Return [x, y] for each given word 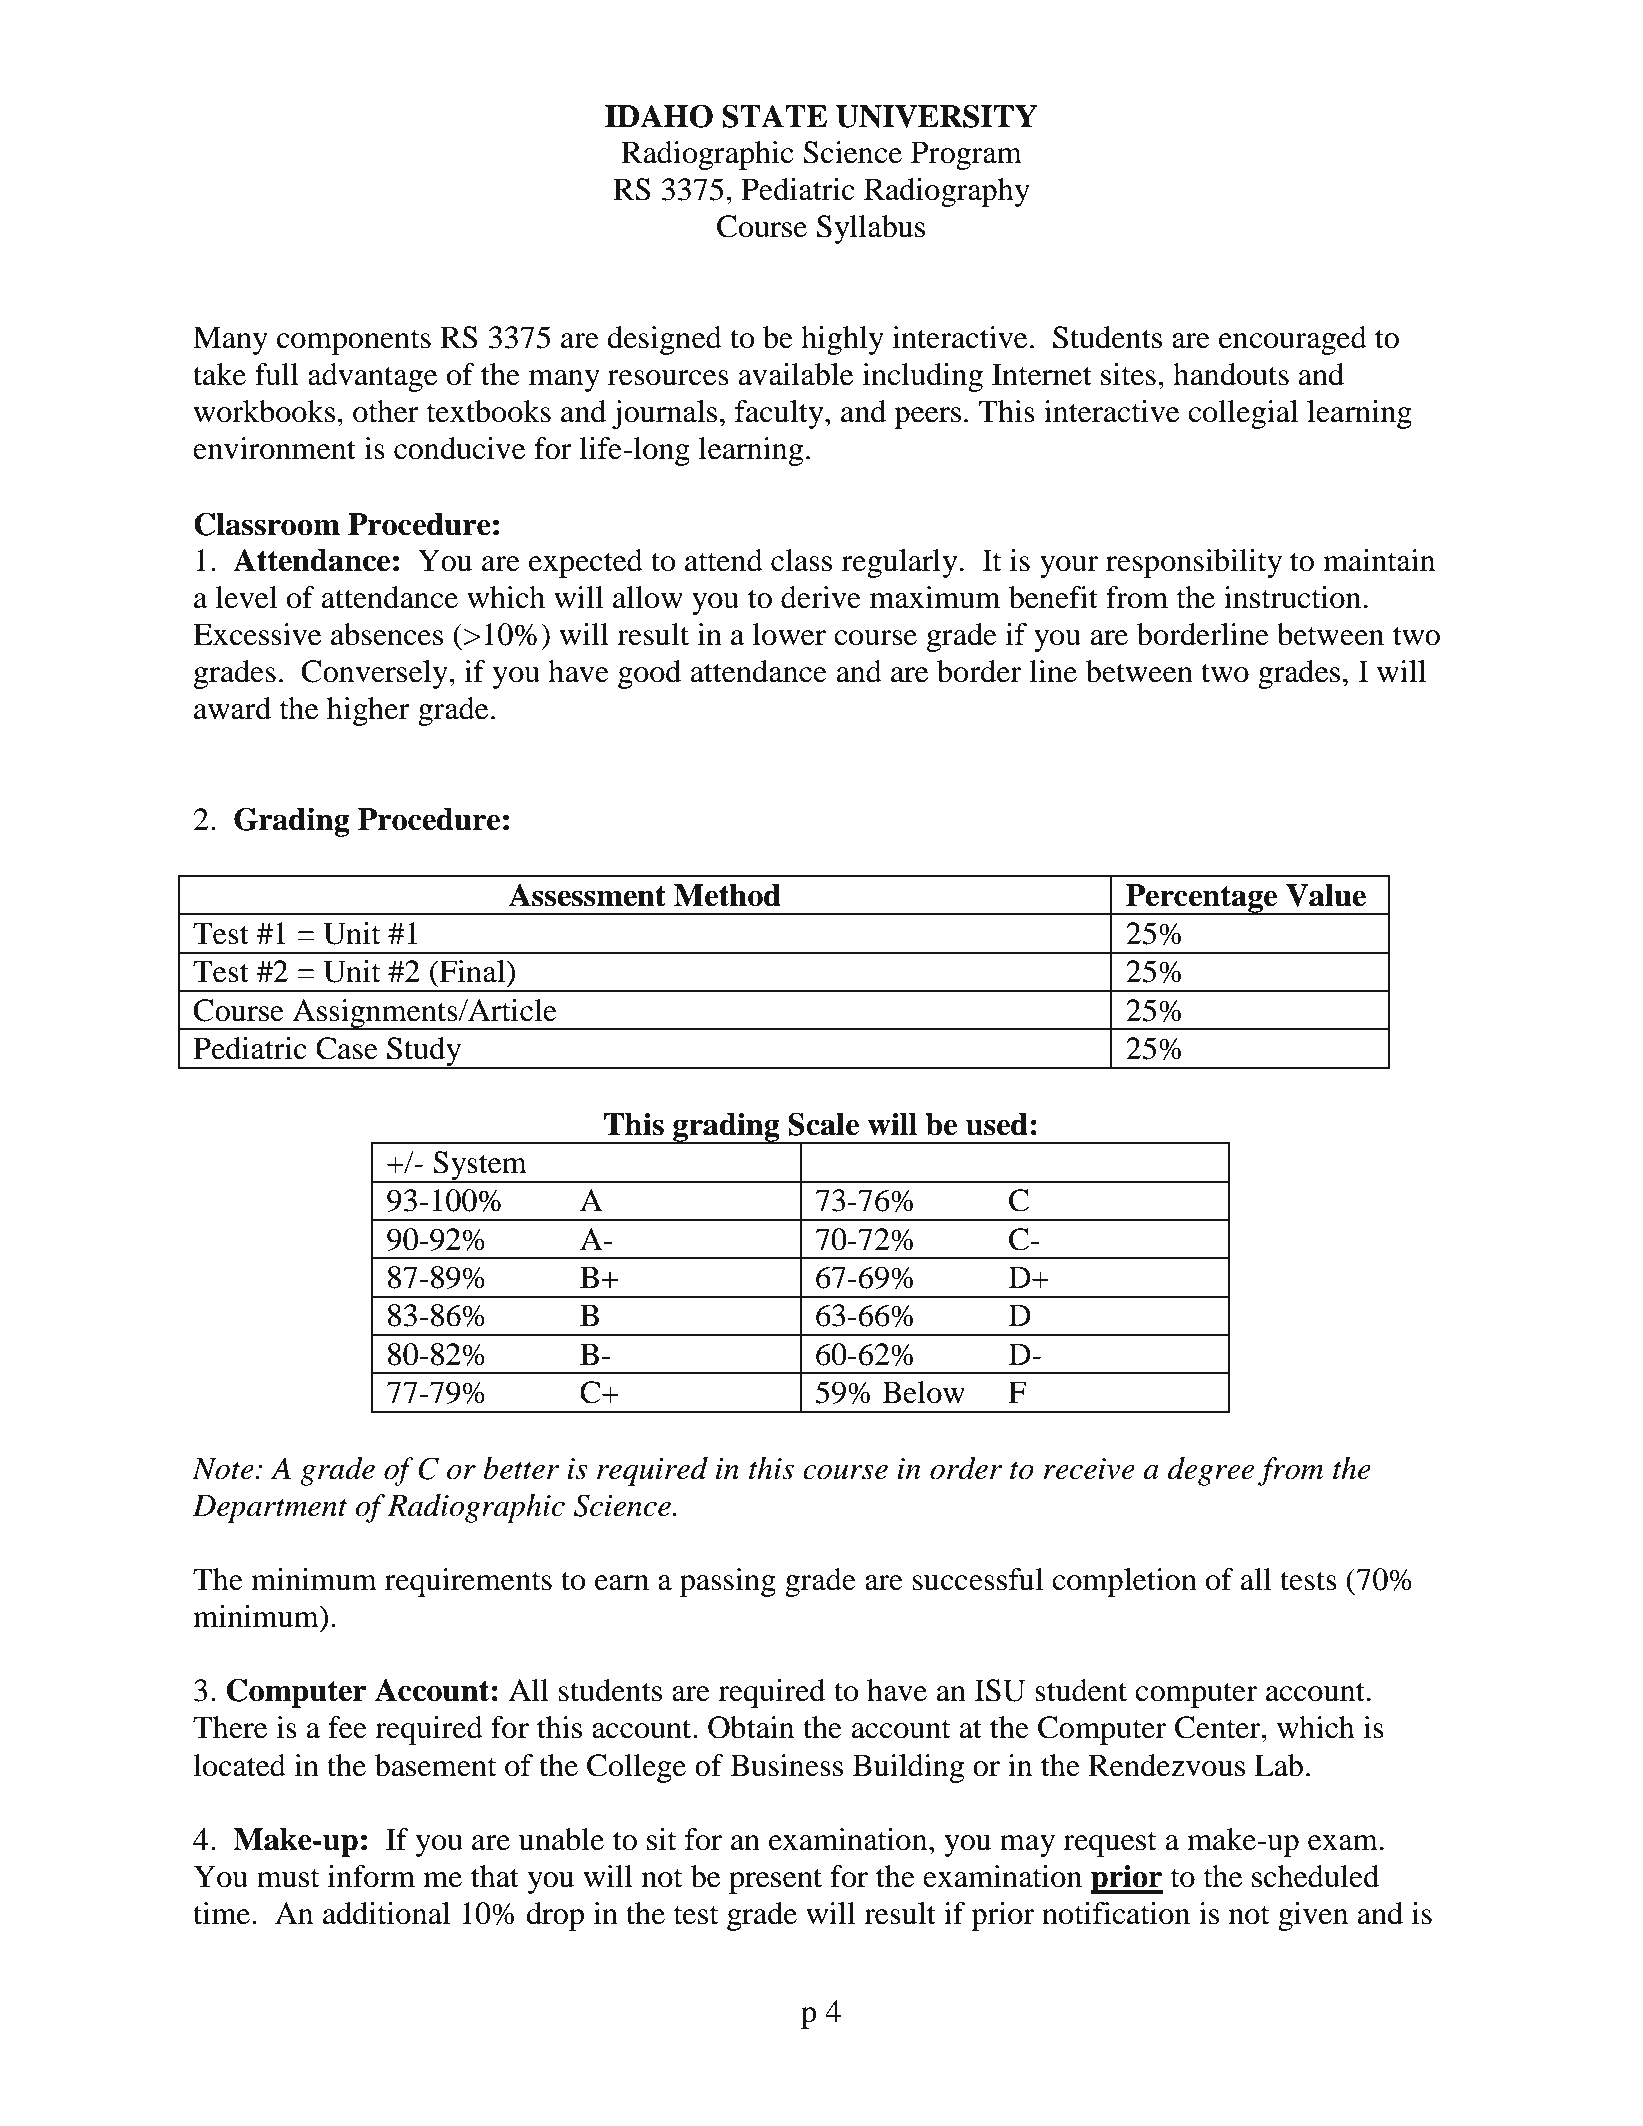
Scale [823, 1124]
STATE [774, 116]
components [354, 342]
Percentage [1202, 899]
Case [347, 1048]
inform [371, 1876]
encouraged [1293, 340]
